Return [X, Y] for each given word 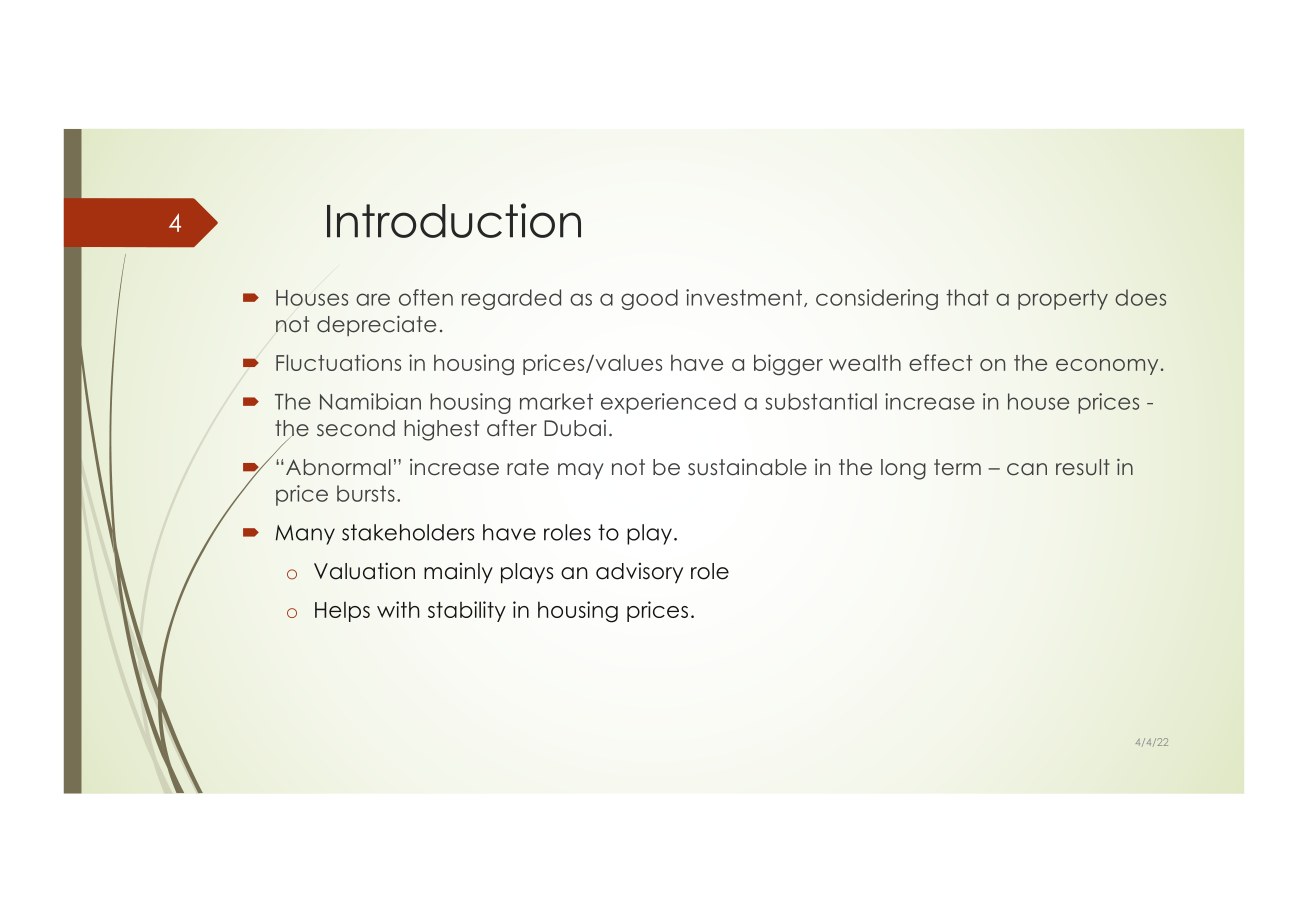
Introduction [454, 220]
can [1027, 469]
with [398, 609]
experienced [668, 403]
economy [1107, 367]
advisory [639, 573]
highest [441, 430]
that [967, 297]
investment [745, 298]
